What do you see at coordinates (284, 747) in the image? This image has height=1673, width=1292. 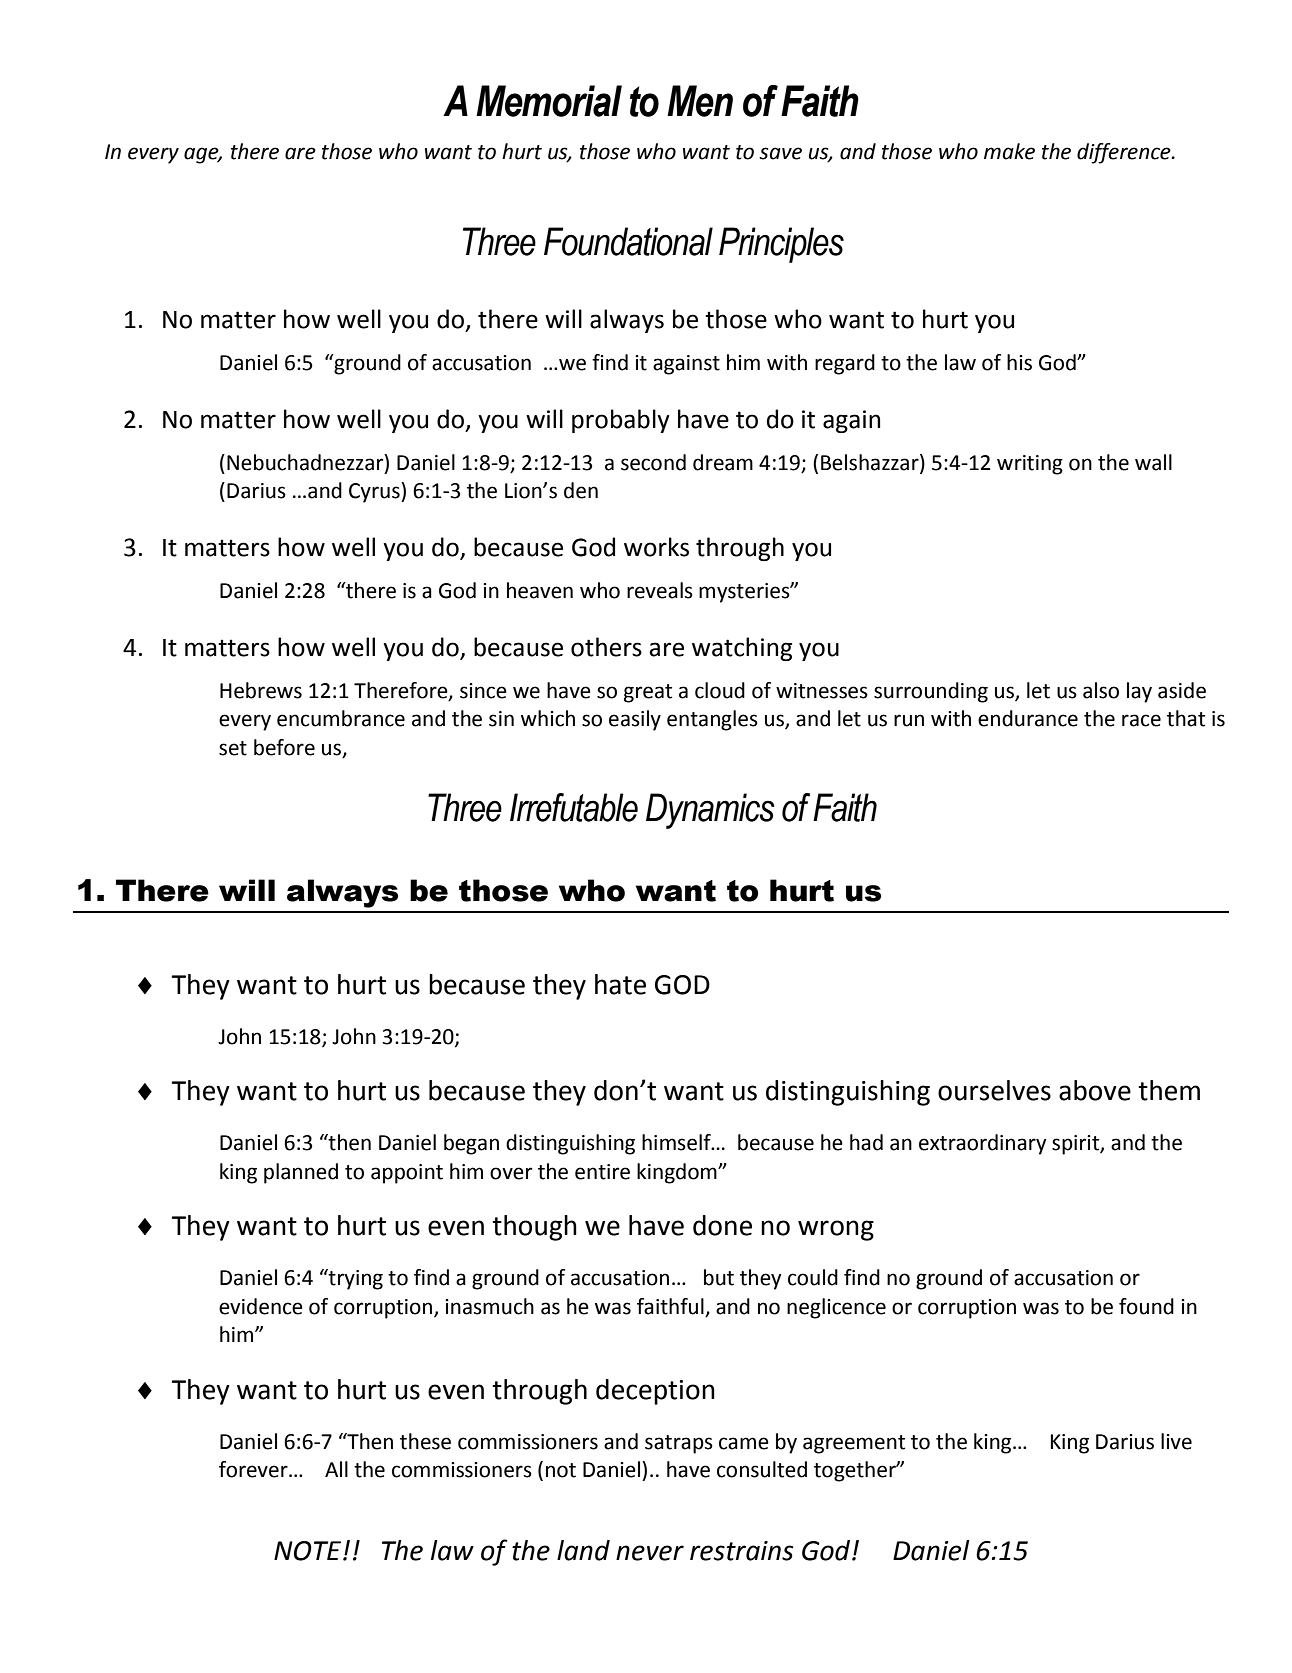 I see `before` at bounding box center [284, 747].
